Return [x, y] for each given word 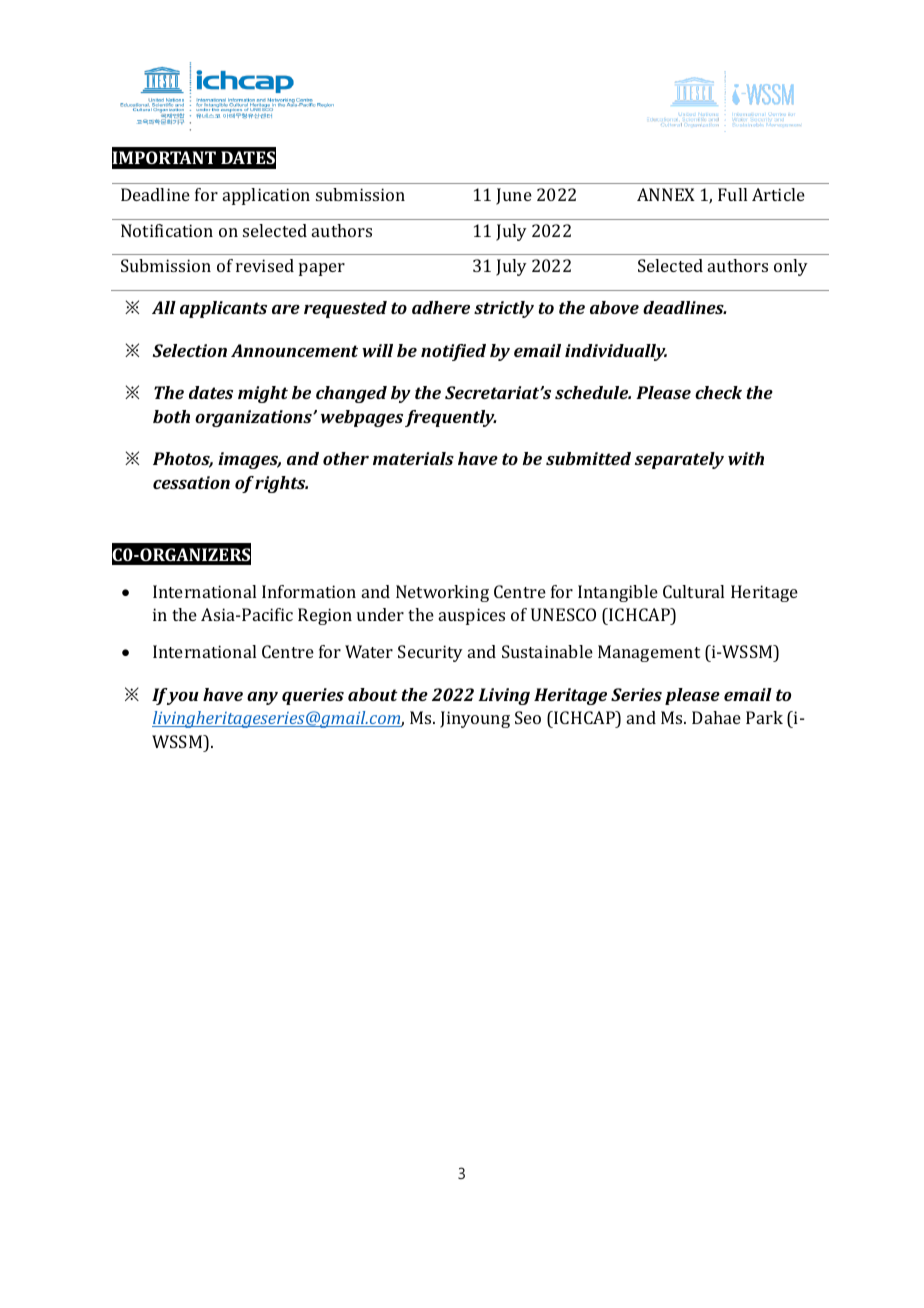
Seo [528, 717]
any [262, 698]
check [718, 392]
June [514, 196]
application [266, 196]
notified [453, 352]
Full [732, 194]
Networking [442, 593]
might [263, 394]
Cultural [693, 591]
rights [281, 484]
